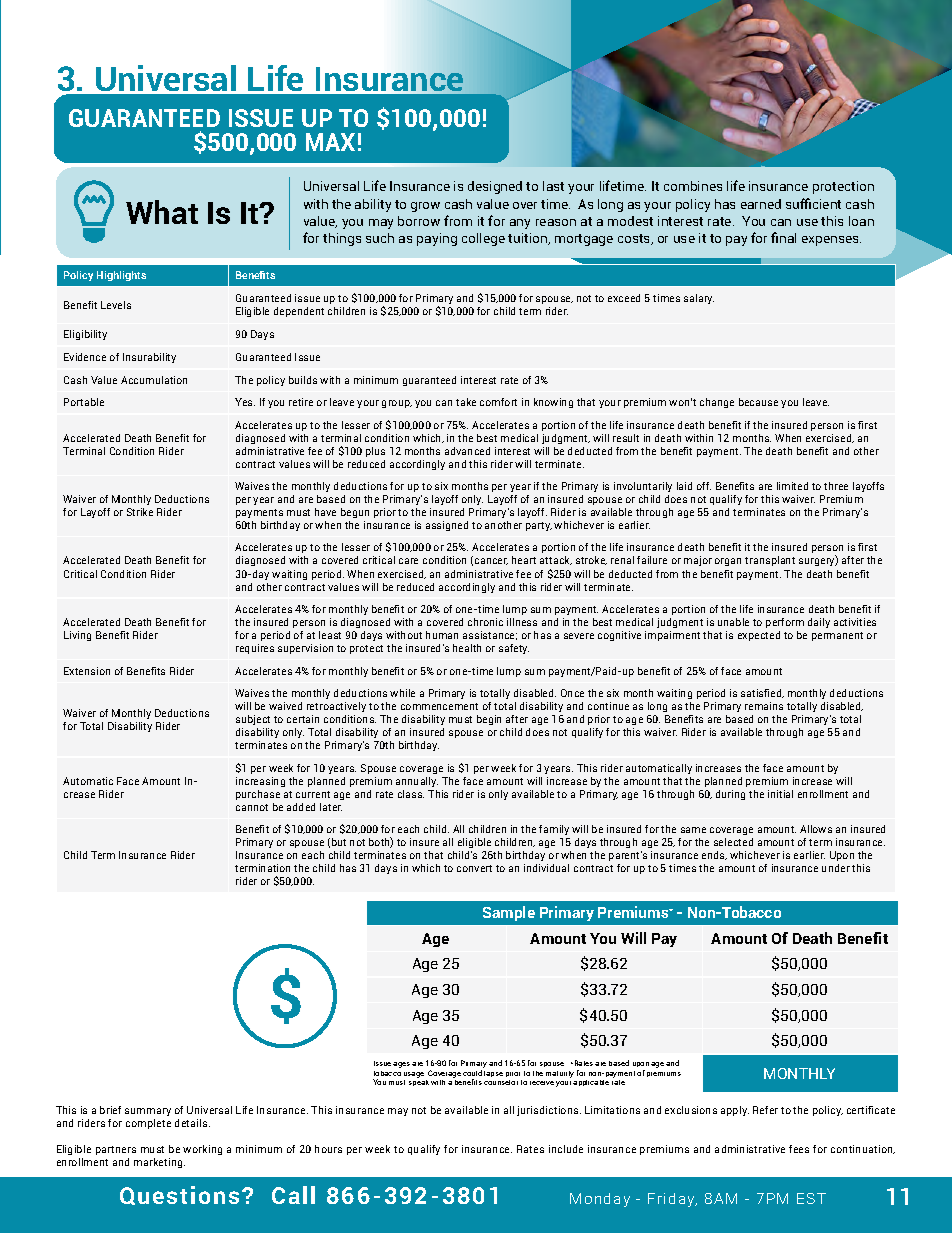 Image resolution: width=952 pixels, height=1233 pixels. What do you see at coordinates (761, 204) in the screenshot?
I see `earned` at bounding box center [761, 204].
